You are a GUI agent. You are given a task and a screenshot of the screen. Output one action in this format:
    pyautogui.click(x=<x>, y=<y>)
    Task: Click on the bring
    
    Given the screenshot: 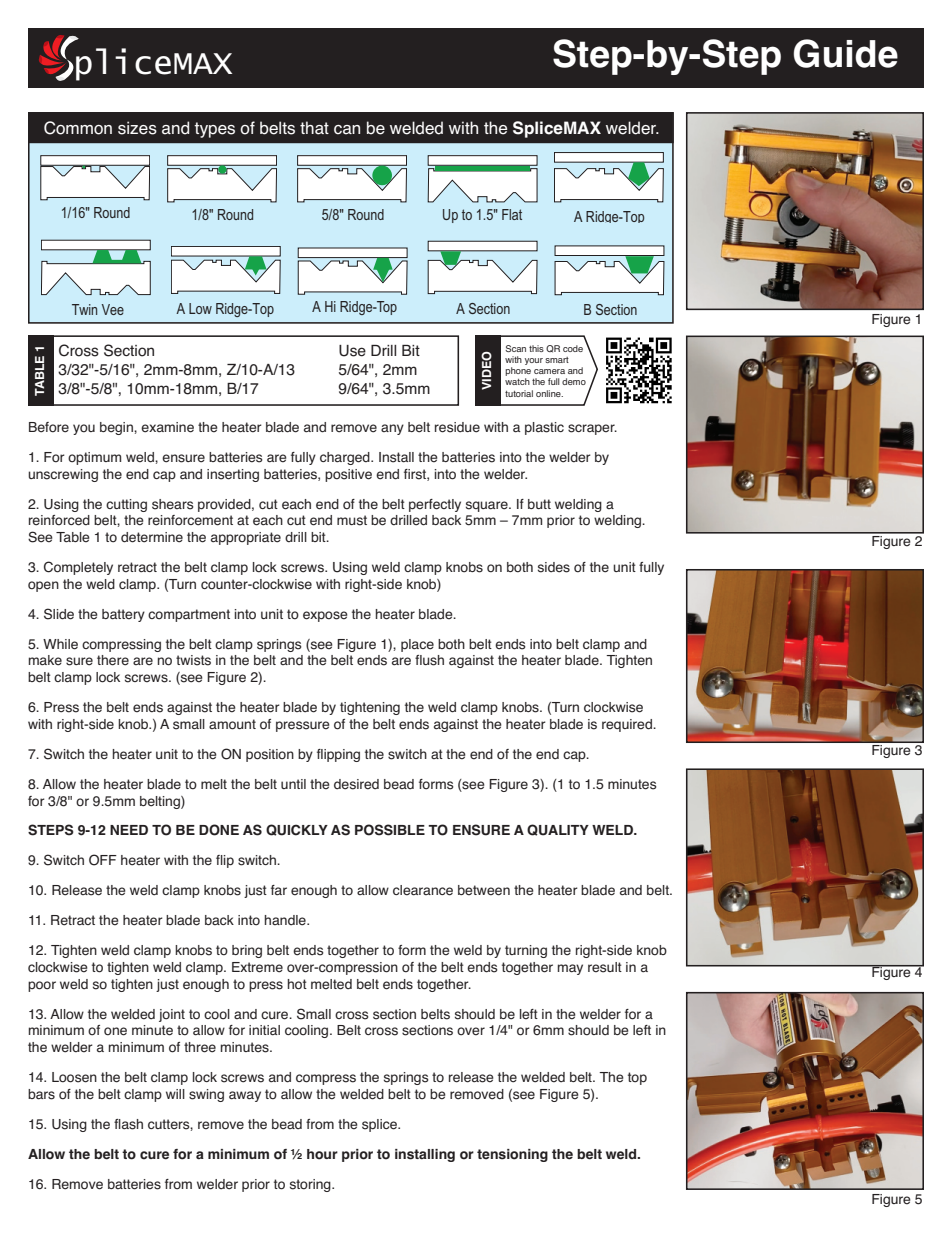 What is the action you would take?
    pyautogui.click(x=247, y=951)
